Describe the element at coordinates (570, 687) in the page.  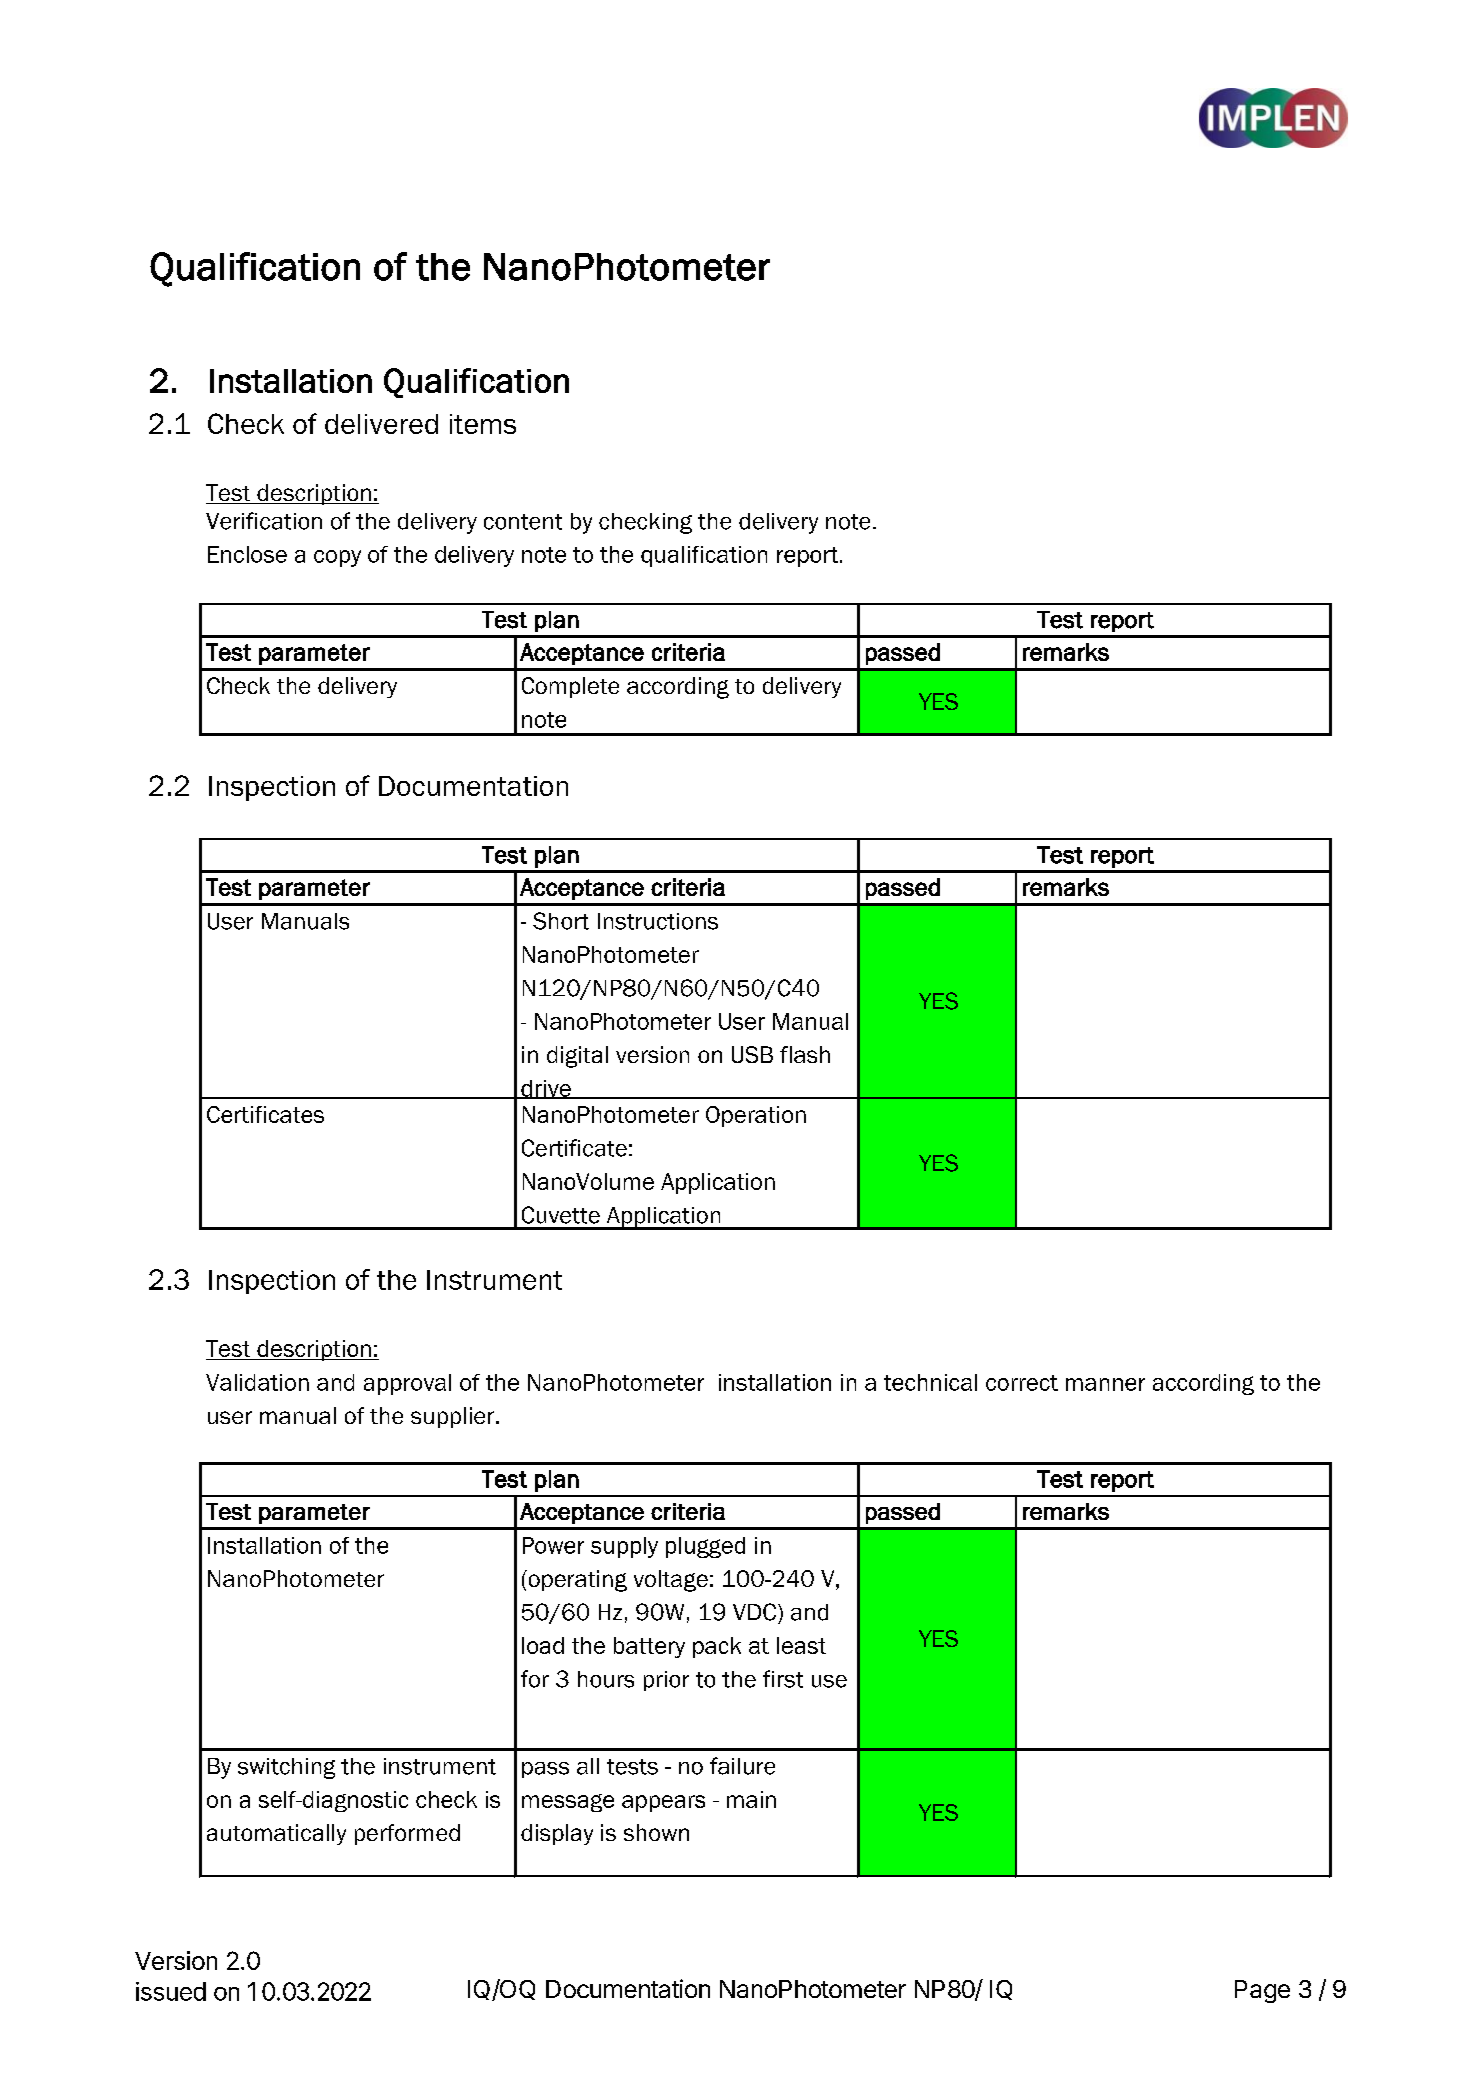
I see `Complete` at that location.
